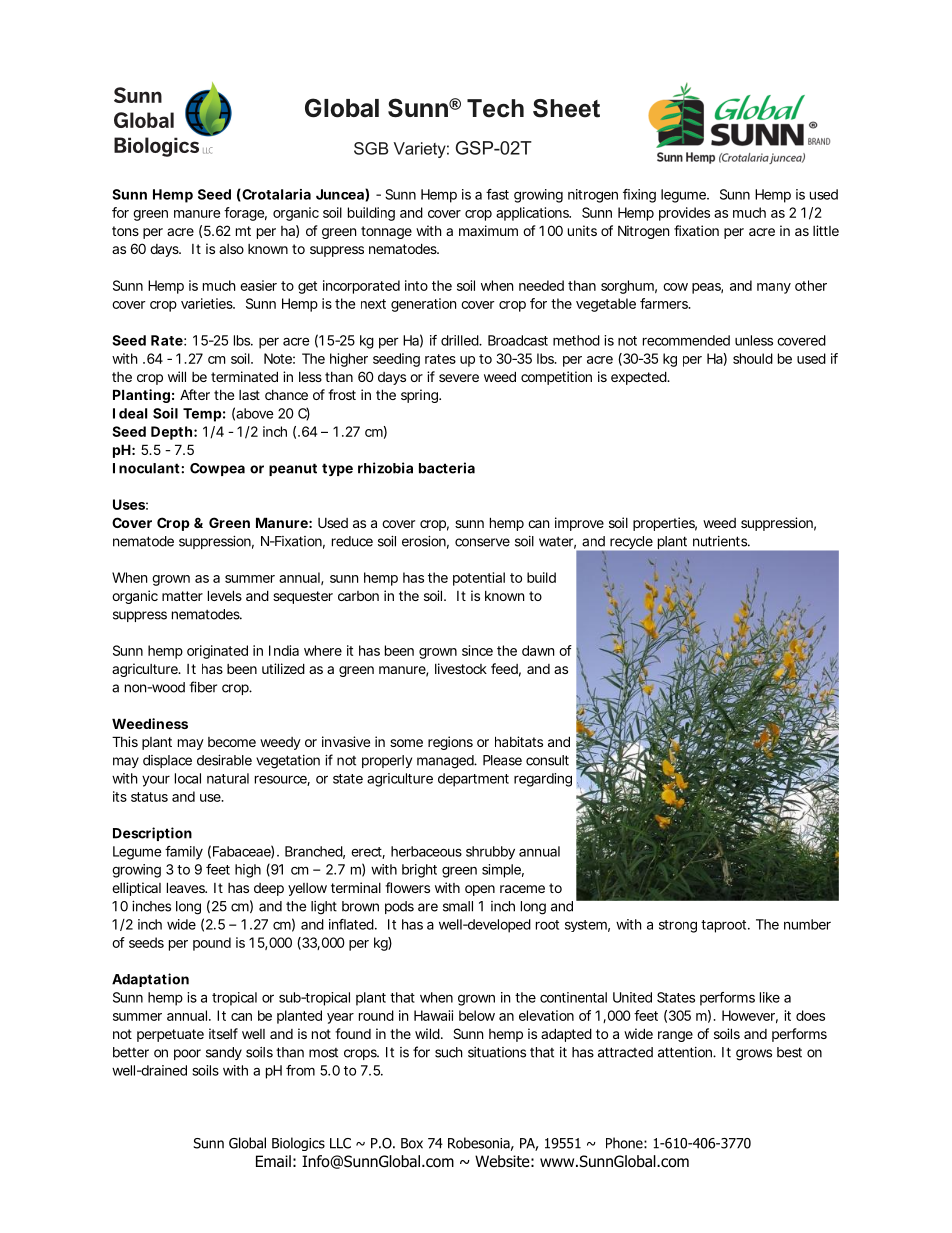 The height and width of the image is (1233, 952). Describe the element at coordinates (186, 887) in the image. I see `leaves` at that location.
